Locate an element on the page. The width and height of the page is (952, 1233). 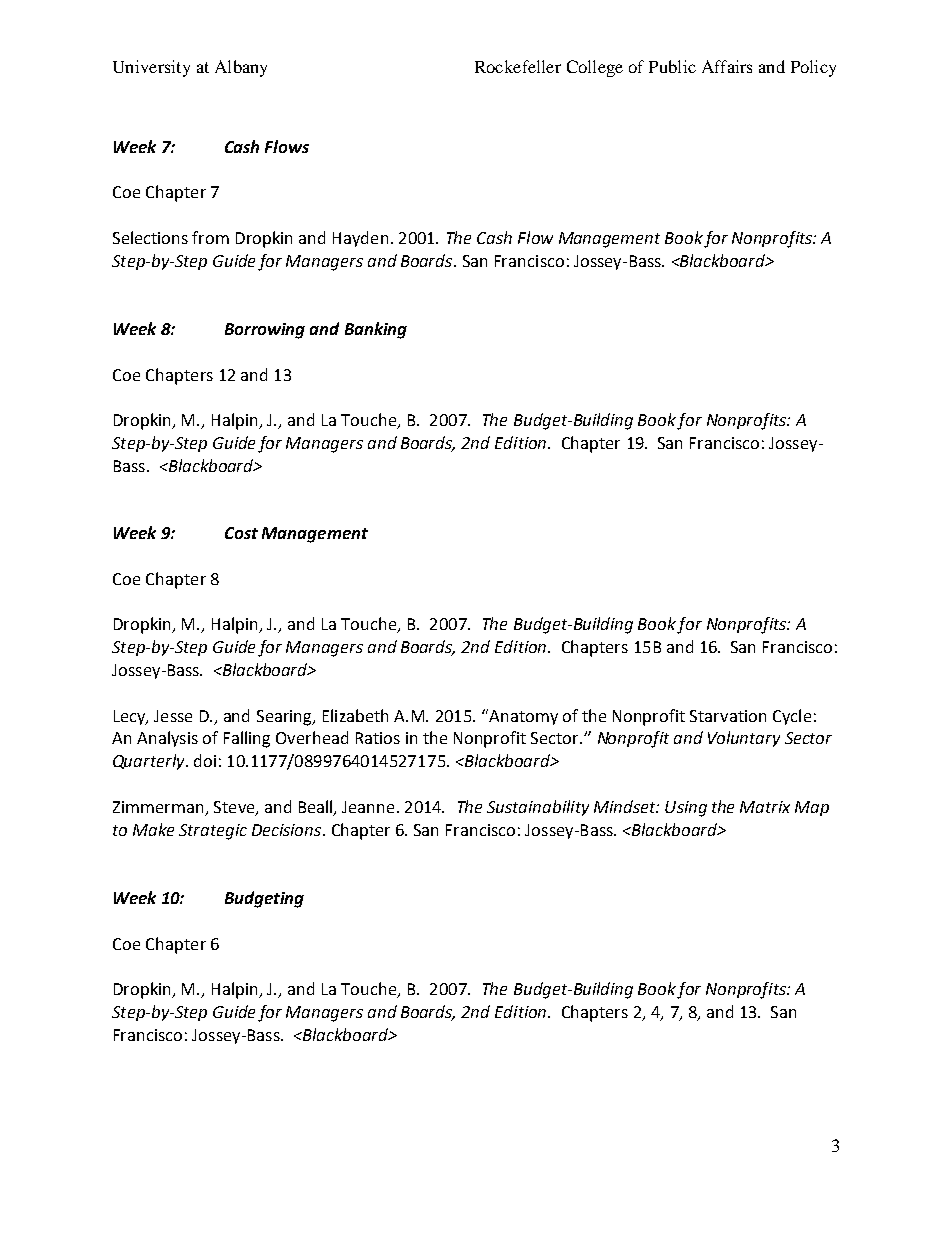
Rockefeller is located at coordinates (518, 66).
